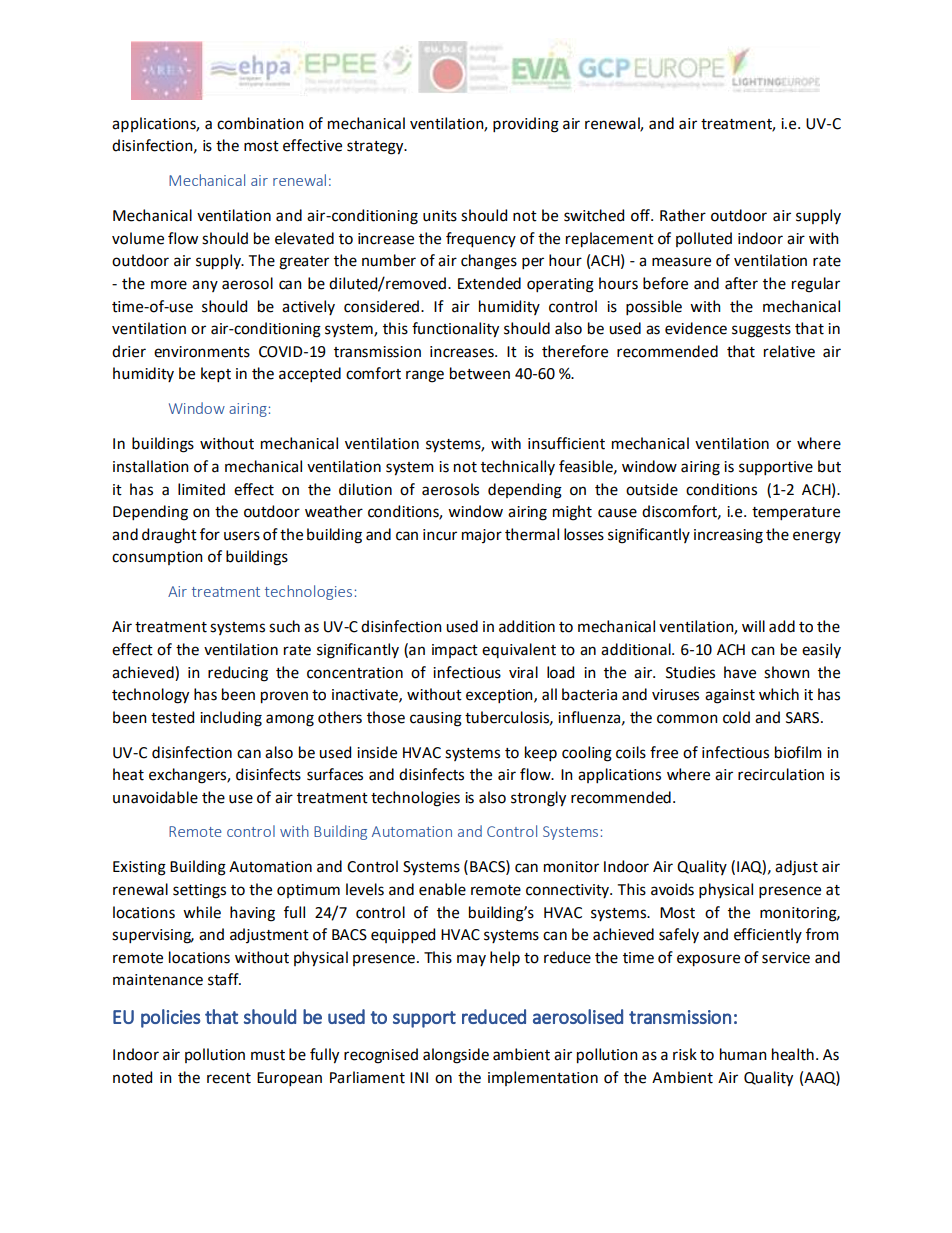 The image size is (952, 1233). Describe the element at coordinates (526, 125) in the document. I see `providing` at that location.
